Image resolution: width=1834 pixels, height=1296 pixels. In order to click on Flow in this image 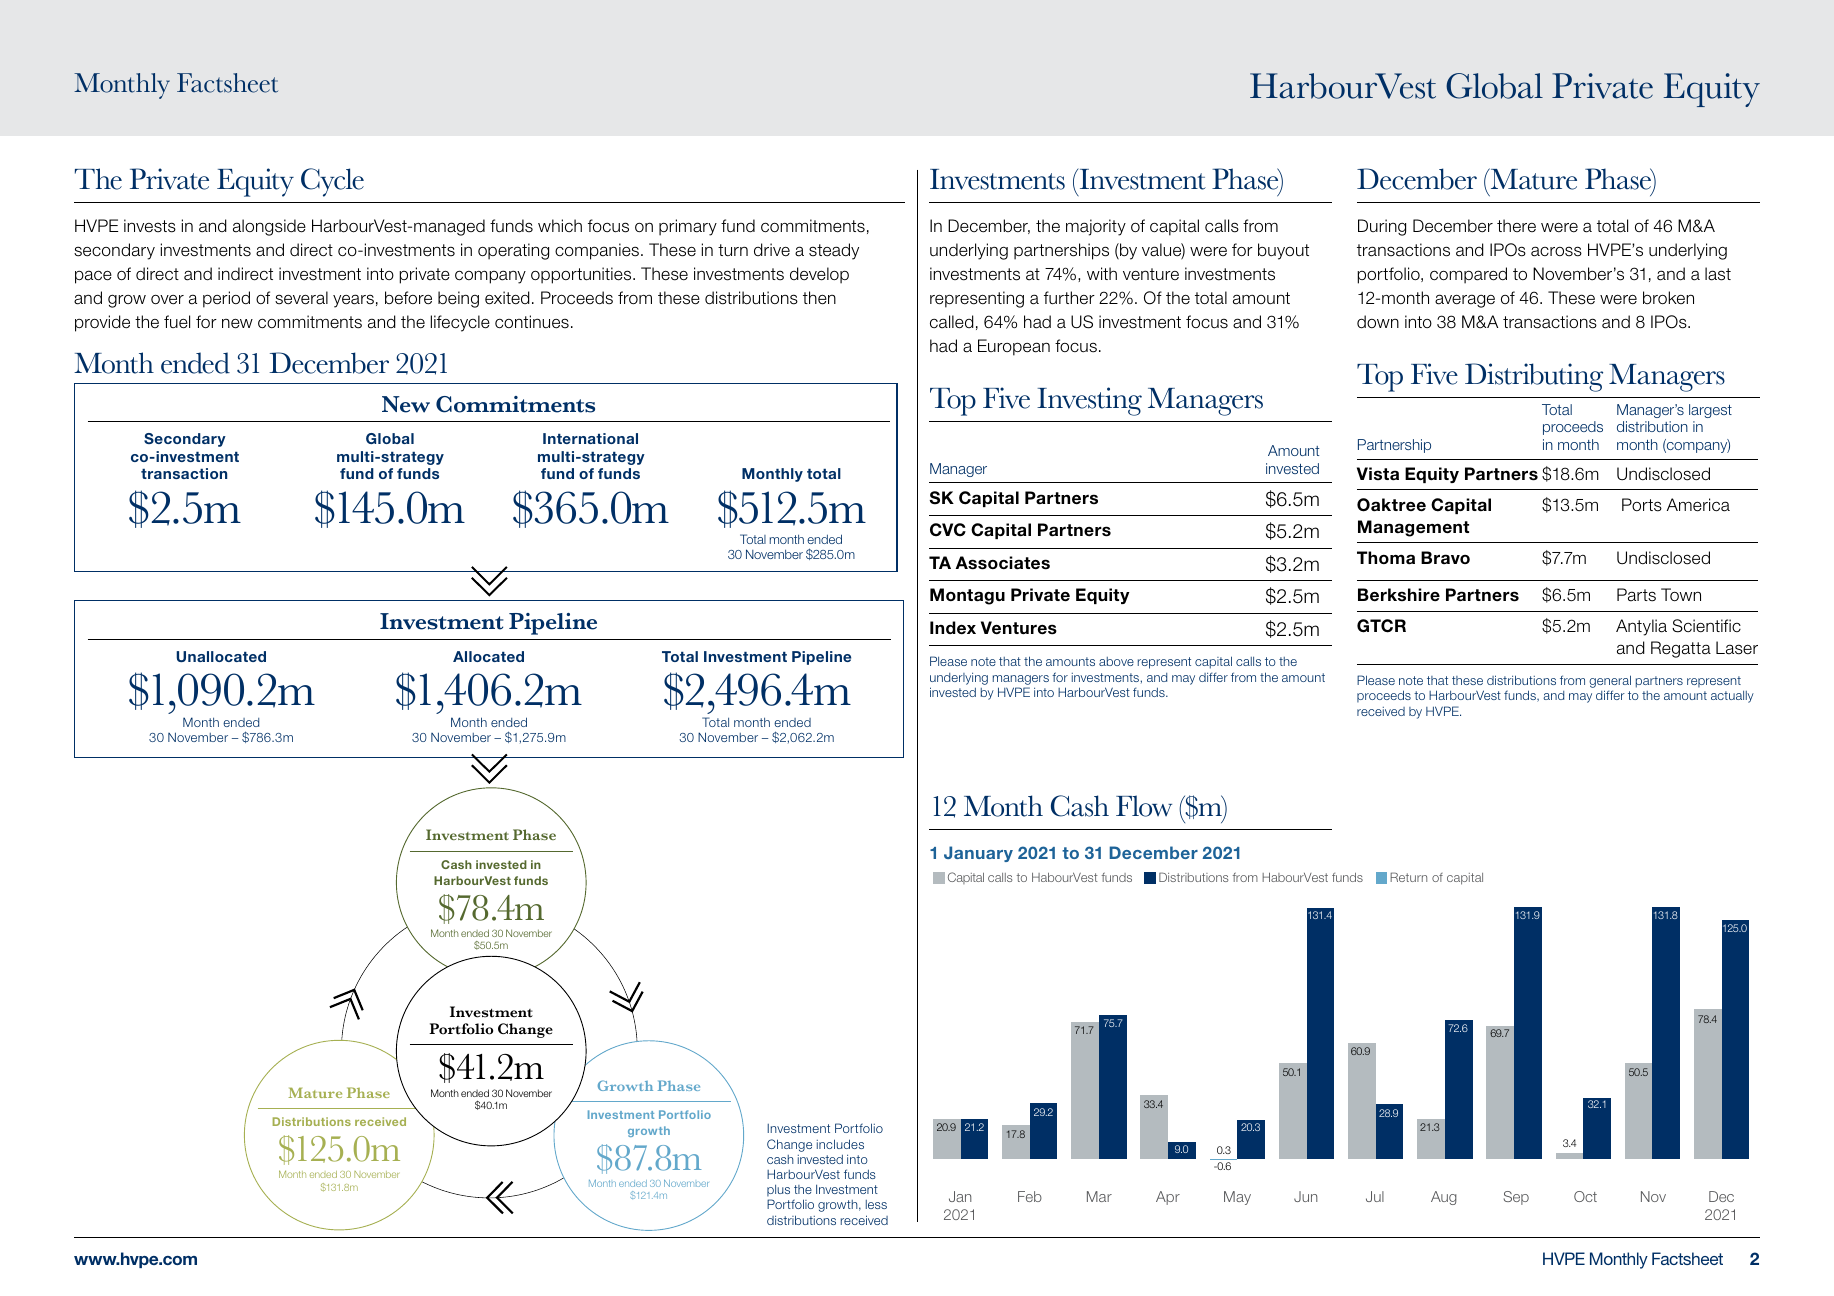, I will do `click(1144, 806)`.
